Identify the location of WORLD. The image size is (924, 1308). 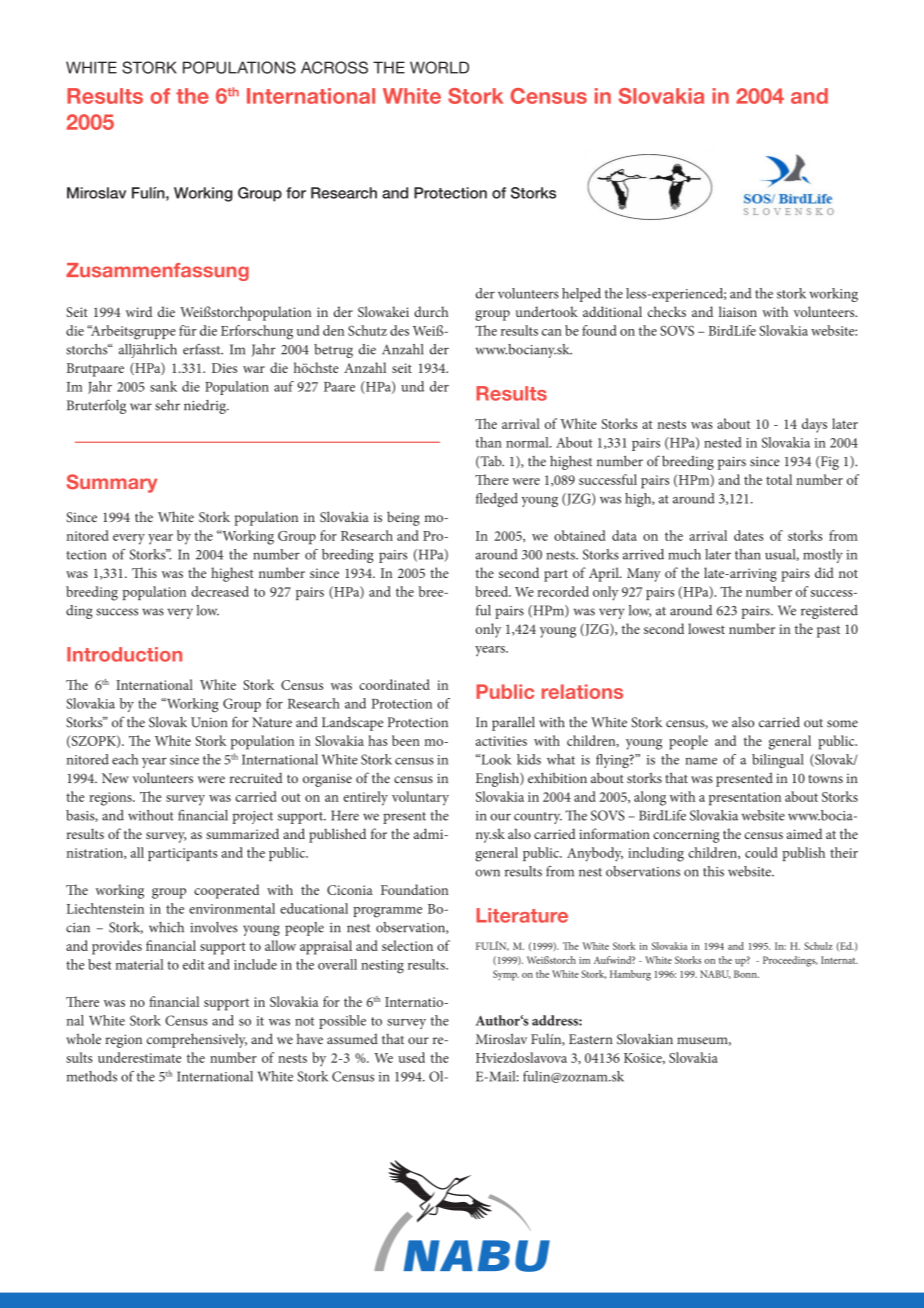
(439, 67).
